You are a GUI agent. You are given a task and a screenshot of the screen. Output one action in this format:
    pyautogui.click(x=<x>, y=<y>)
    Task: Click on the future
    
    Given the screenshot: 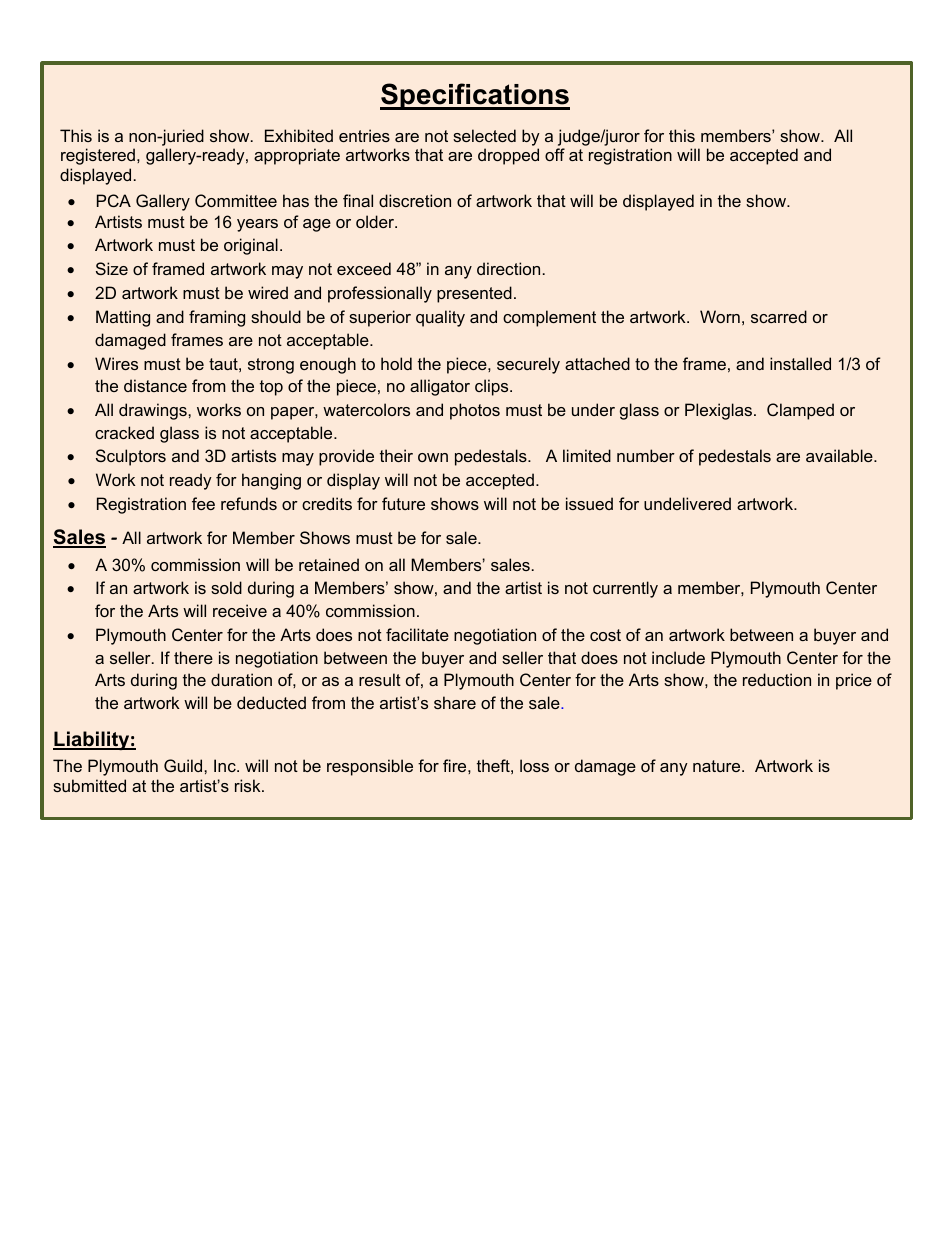 What is the action you would take?
    pyautogui.click(x=403, y=503)
